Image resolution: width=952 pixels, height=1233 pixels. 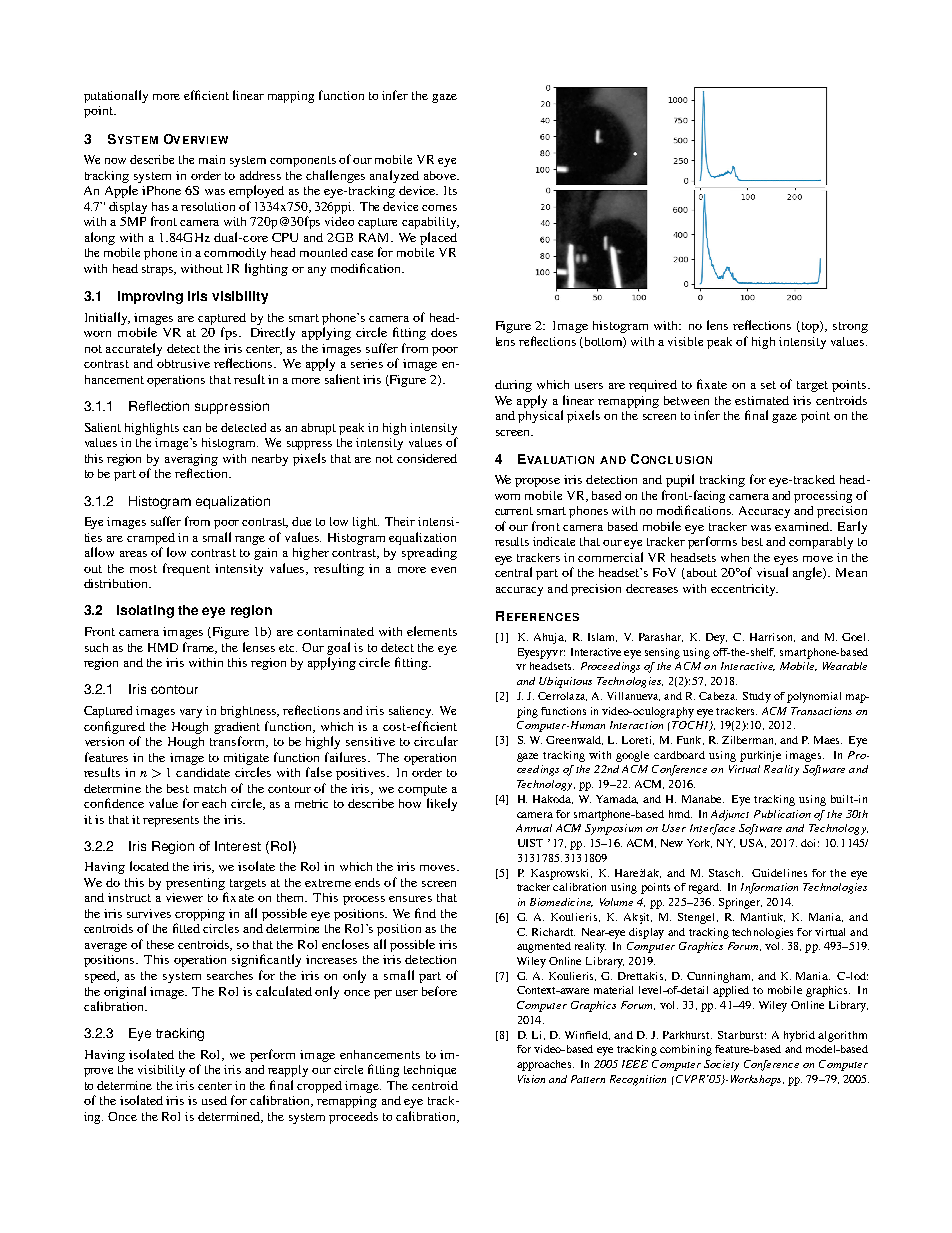 What do you see at coordinates (450, 190) in the document?
I see `Its` at bounding box center [450, 190].
